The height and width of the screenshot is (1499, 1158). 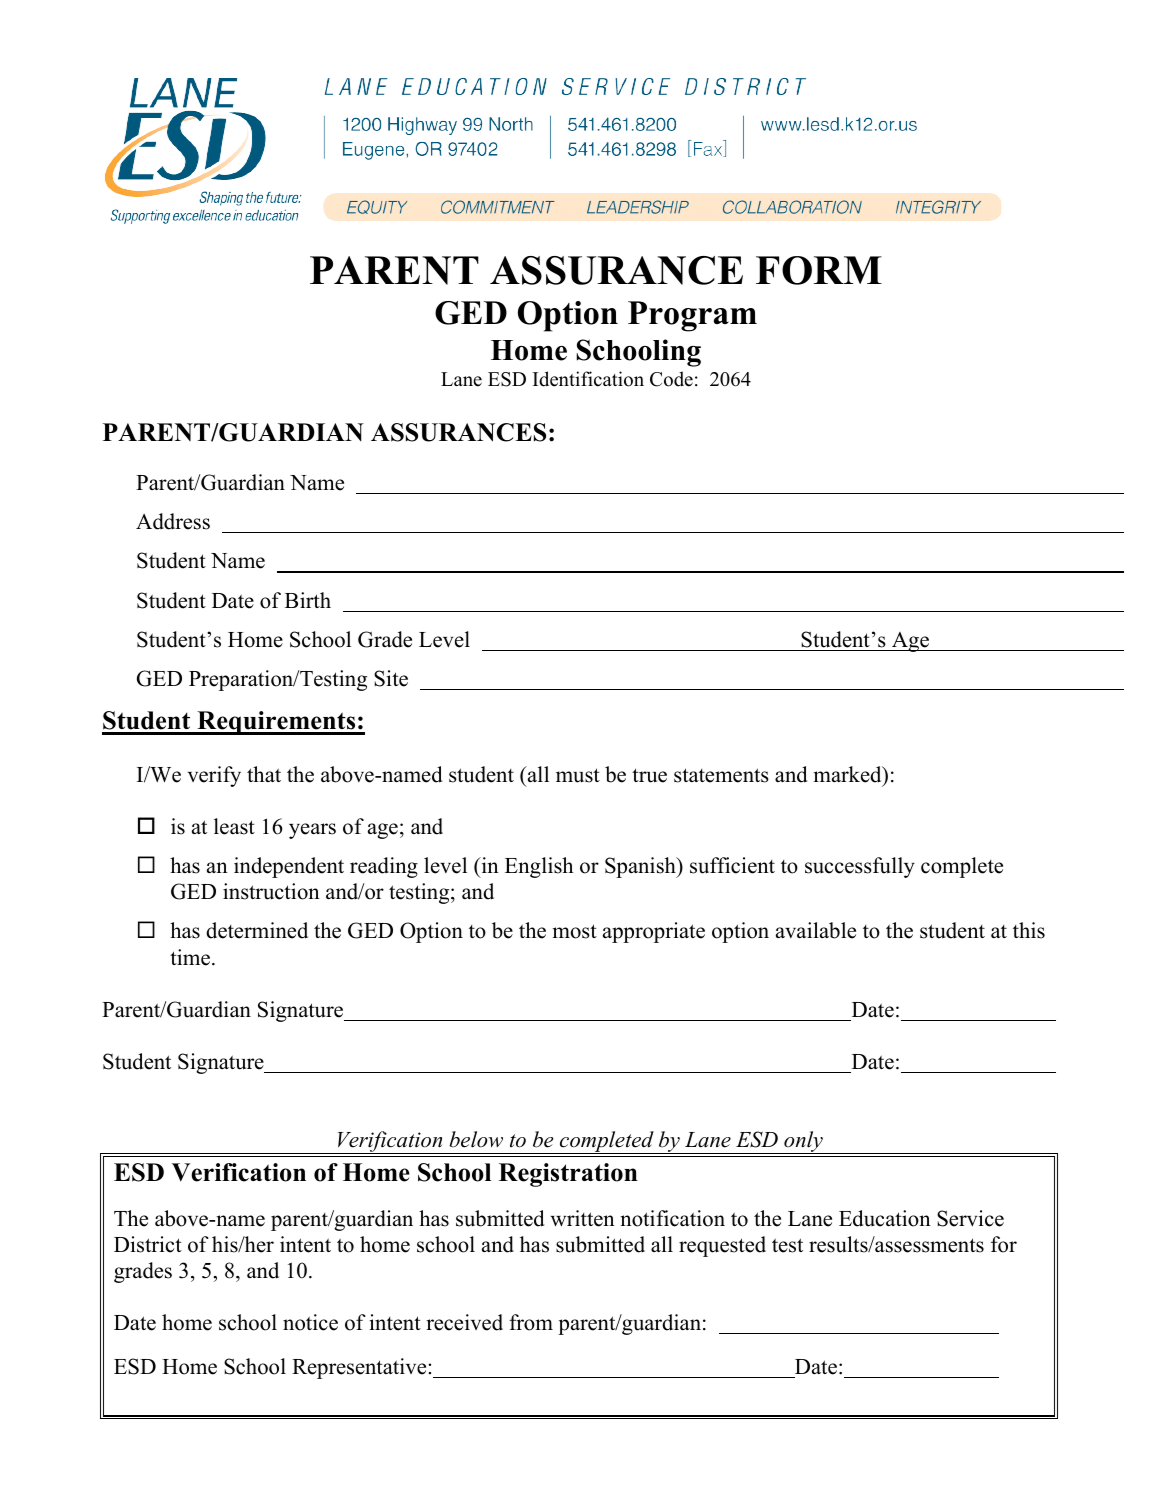 I want to click on Program, so click(x=692, y=316).
